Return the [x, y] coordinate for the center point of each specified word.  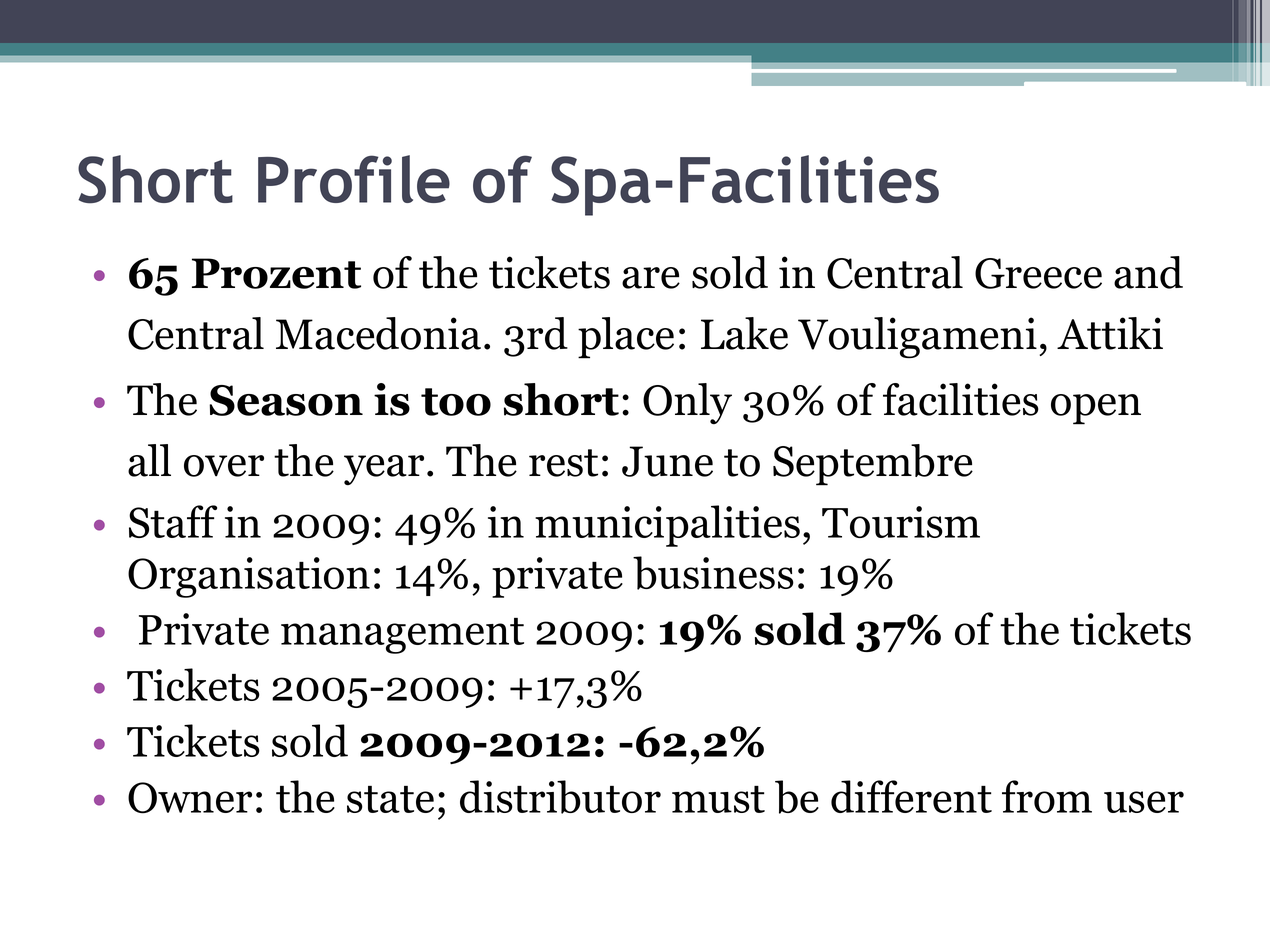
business [713, 573]
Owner [190, 798]
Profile [354, 179]
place [626, 338]
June [667, 461]
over [224, 466]
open [1096, 409]
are [651, 278]
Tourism [901, 522]
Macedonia [378, 333]
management [402, 636]
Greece [1038, 273]
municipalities [667, 526]
